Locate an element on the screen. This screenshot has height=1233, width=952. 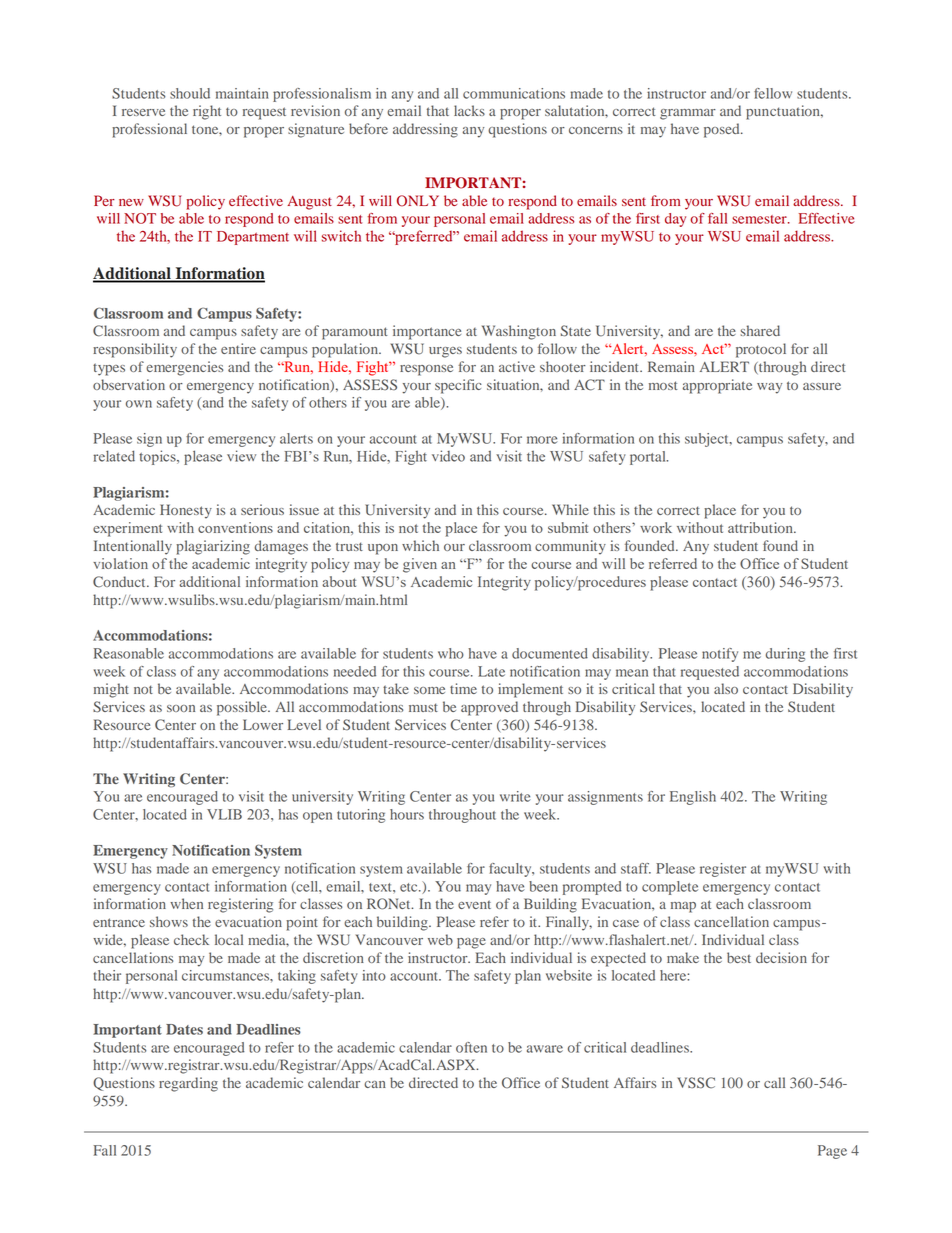
lacks is located at coordinates (469, 110).
